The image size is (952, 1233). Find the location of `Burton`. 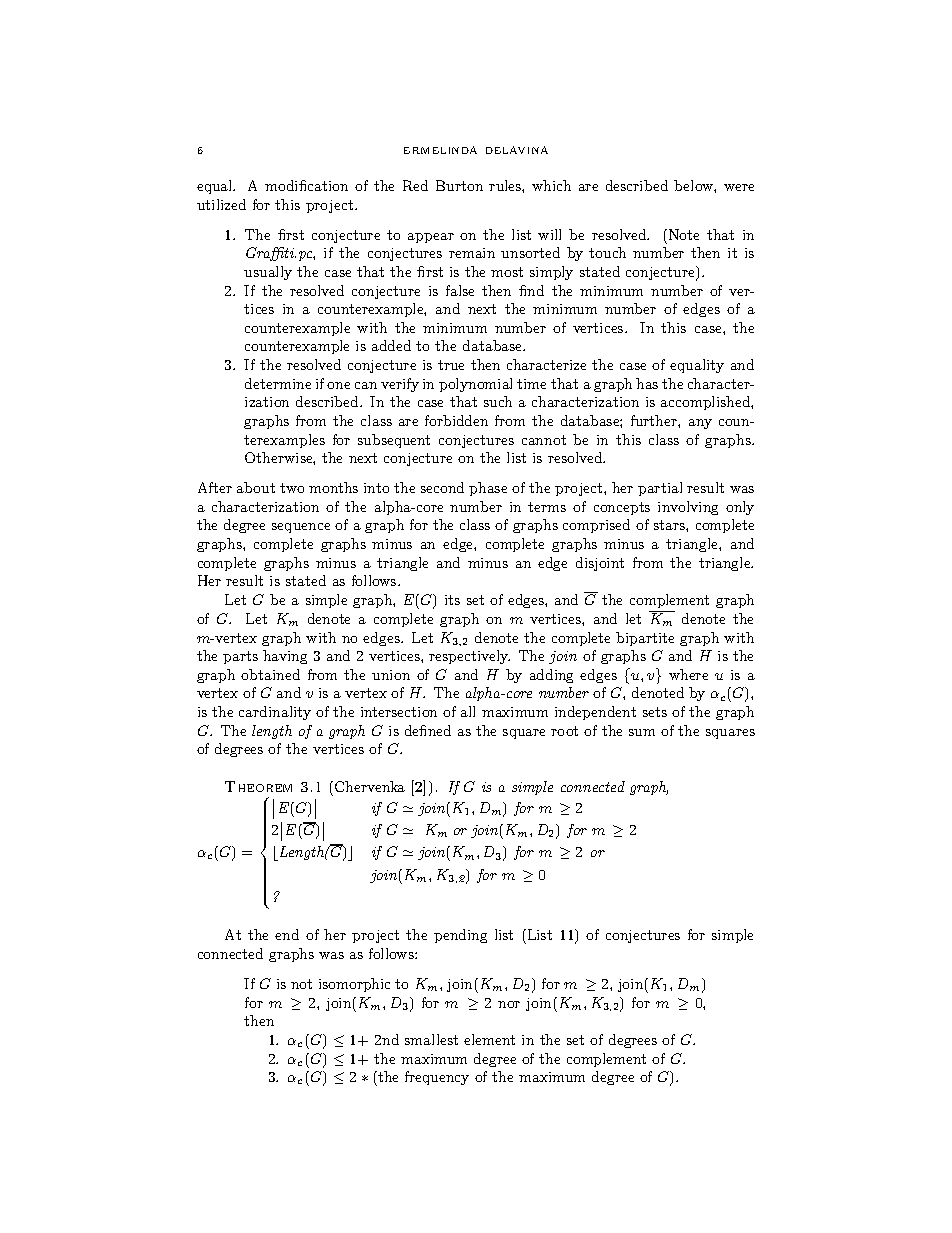

Burton is located at coordinates (459, 185).
